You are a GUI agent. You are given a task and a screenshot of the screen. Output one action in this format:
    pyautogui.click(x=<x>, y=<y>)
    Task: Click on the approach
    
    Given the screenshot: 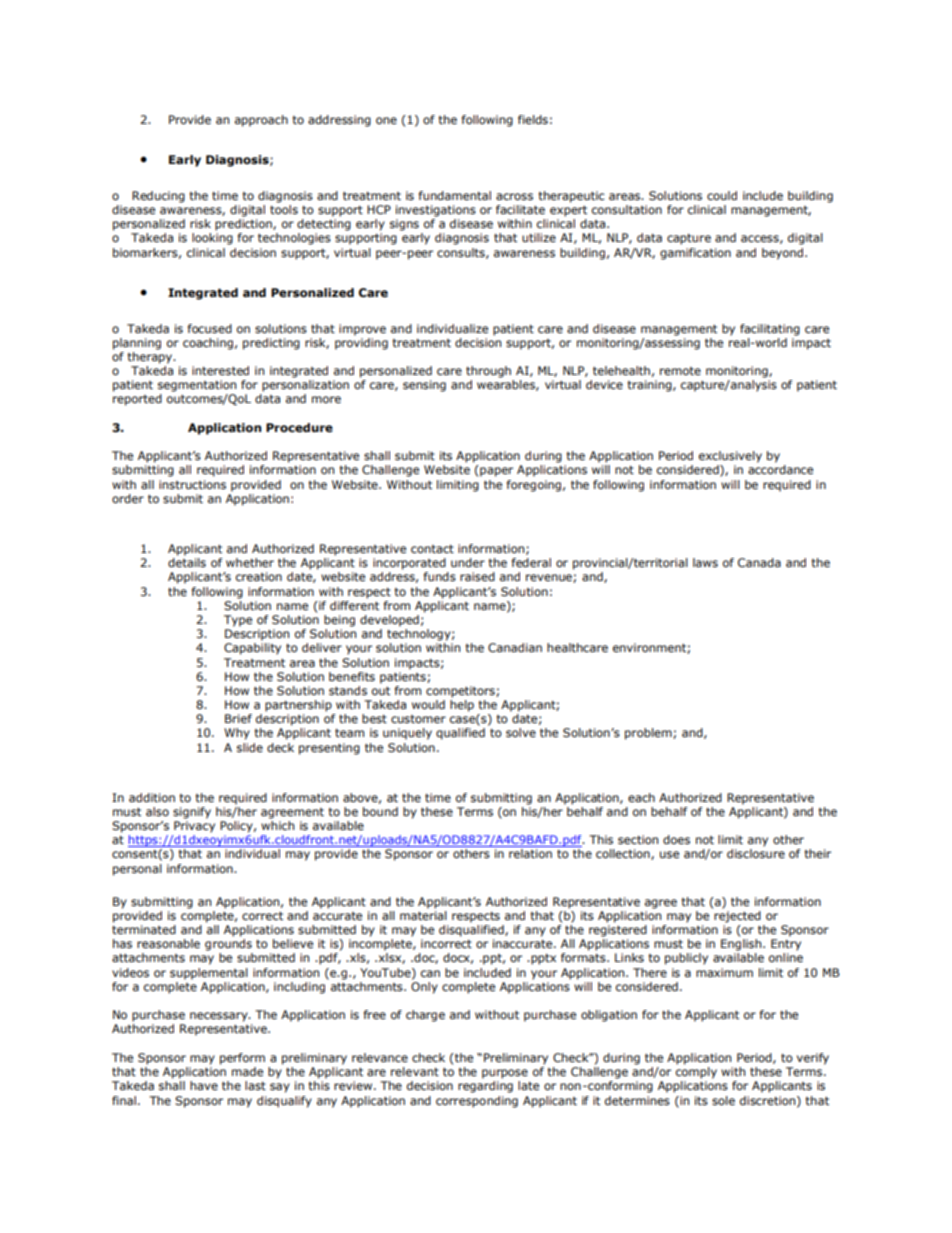 What is the action you would take?
    pyautogui.click(x=261, y=121)
